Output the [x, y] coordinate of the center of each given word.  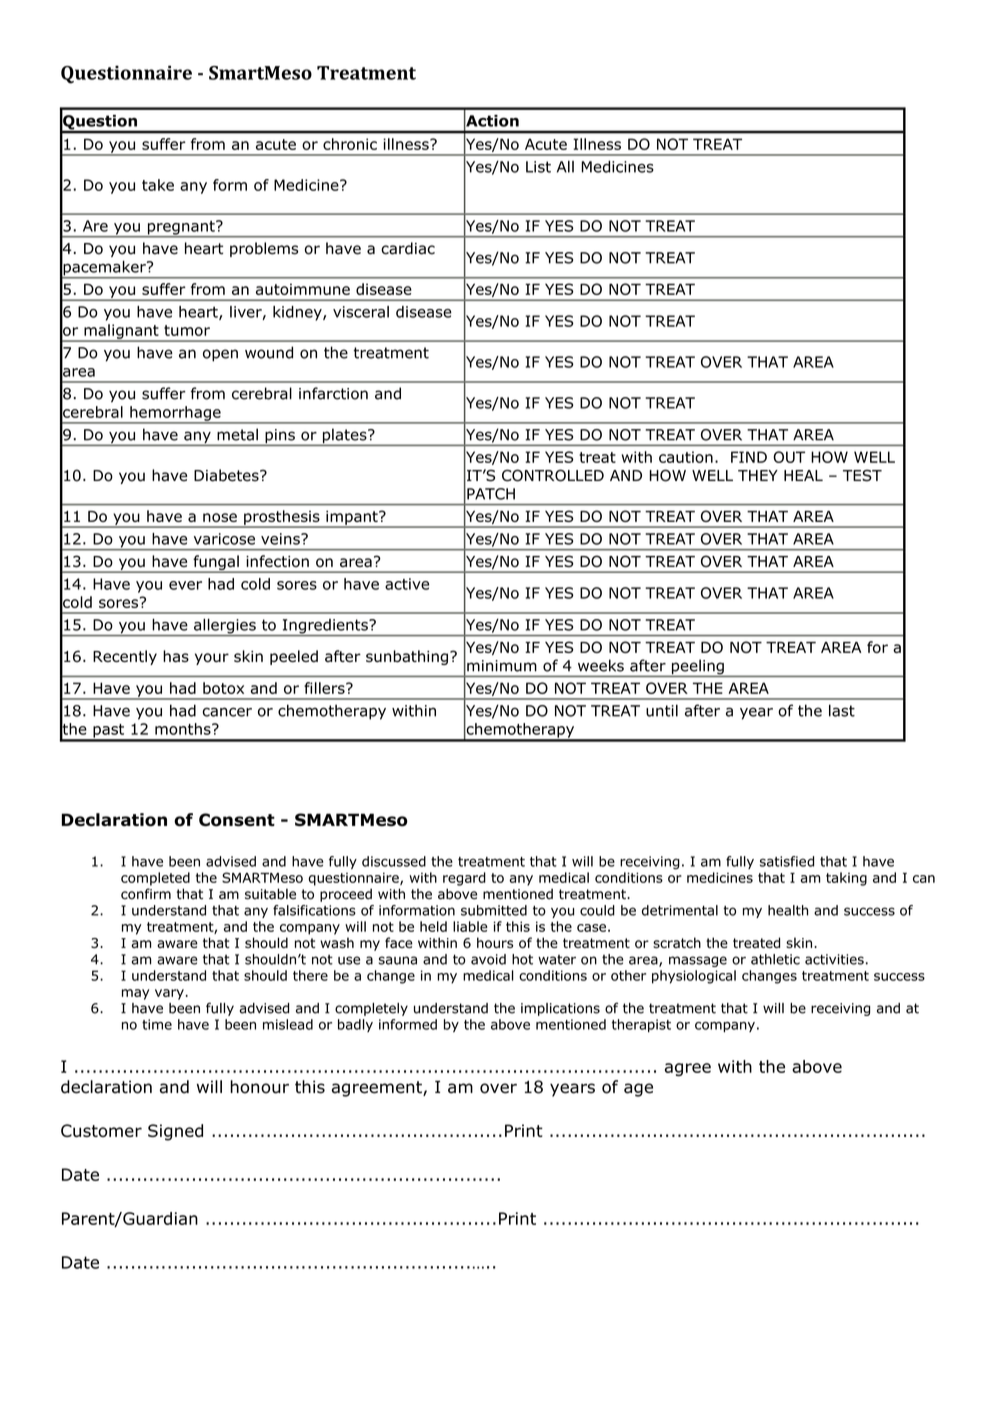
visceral [361, 312]
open [220, 355]
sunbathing [407, 657]
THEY [758, 475]
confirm [146, 894]
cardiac [408, 248]
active [407, 584]
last [842, 710]
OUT [789, 457]
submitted [494, 910]
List [538, 167]
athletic [775, 959]
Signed [175, 1132]
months [184, 729]
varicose [224, 539]
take [158, 185]
